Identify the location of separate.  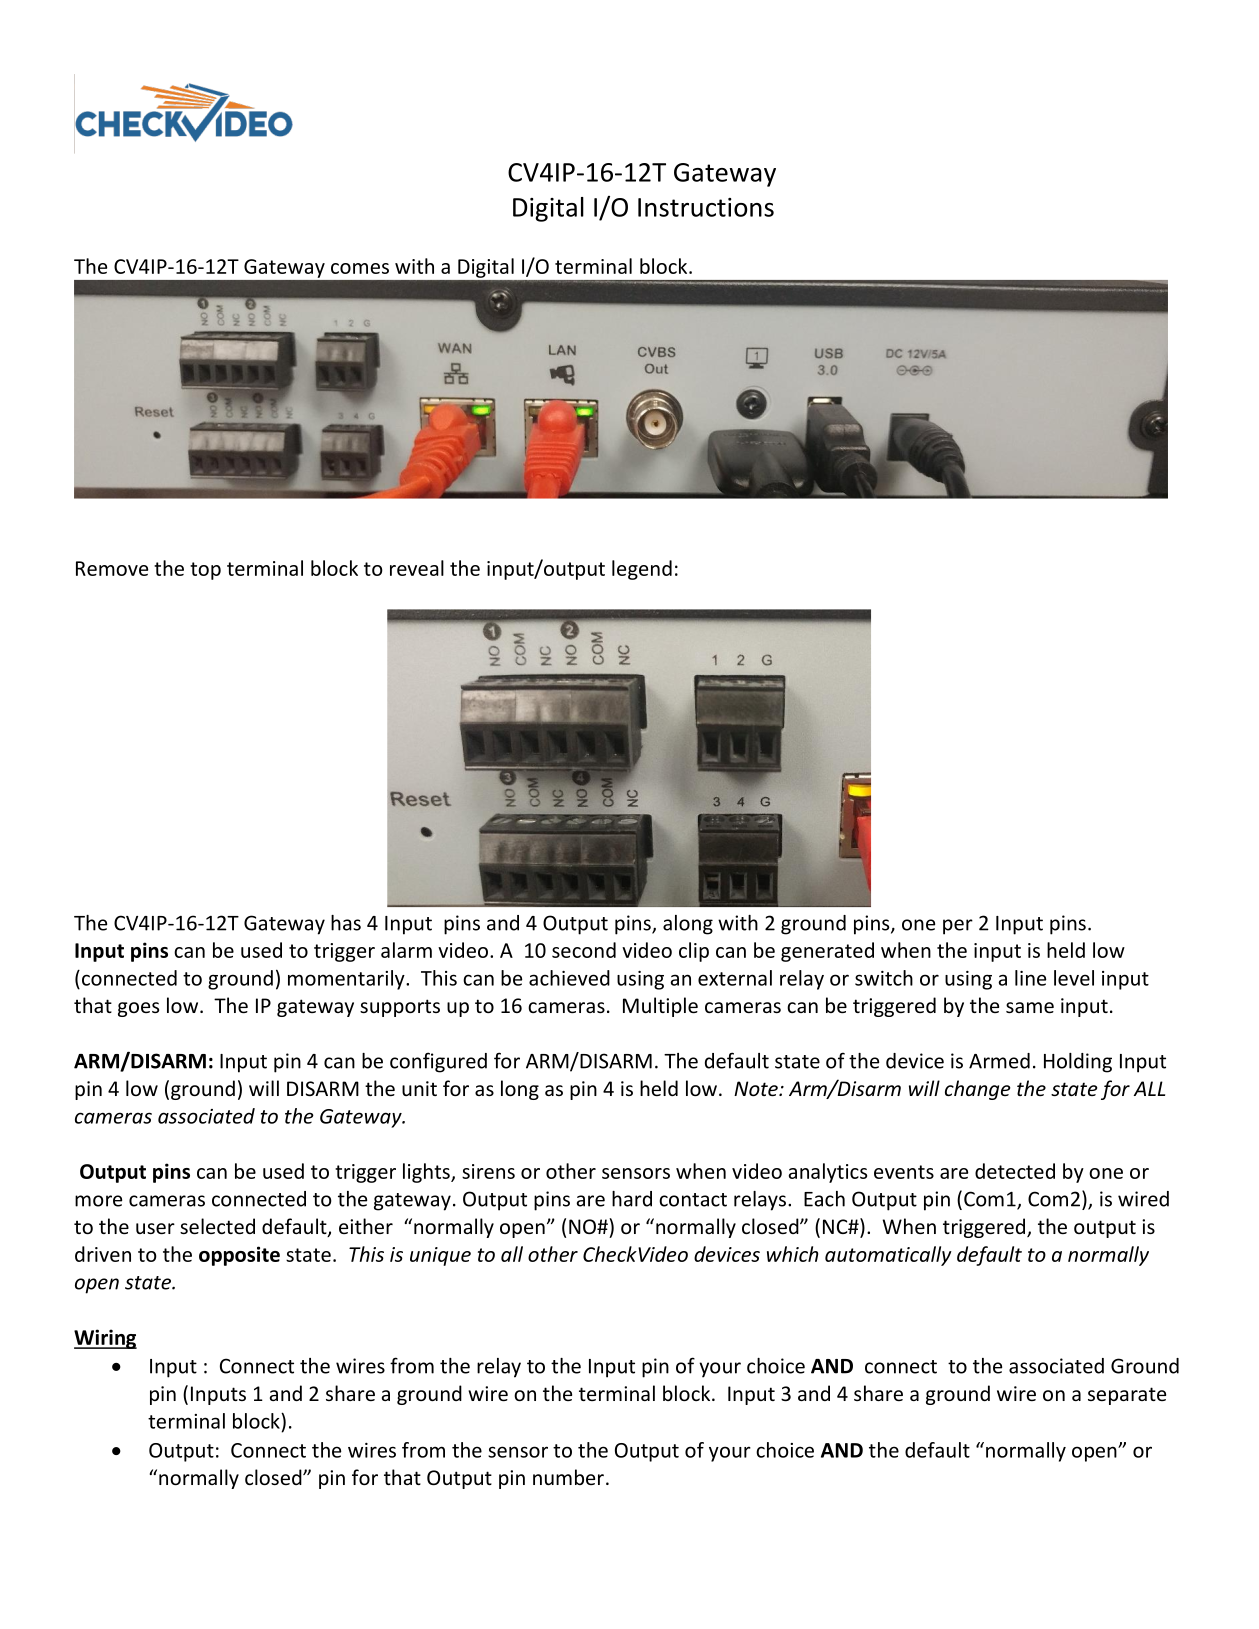
(1127, 1396).
